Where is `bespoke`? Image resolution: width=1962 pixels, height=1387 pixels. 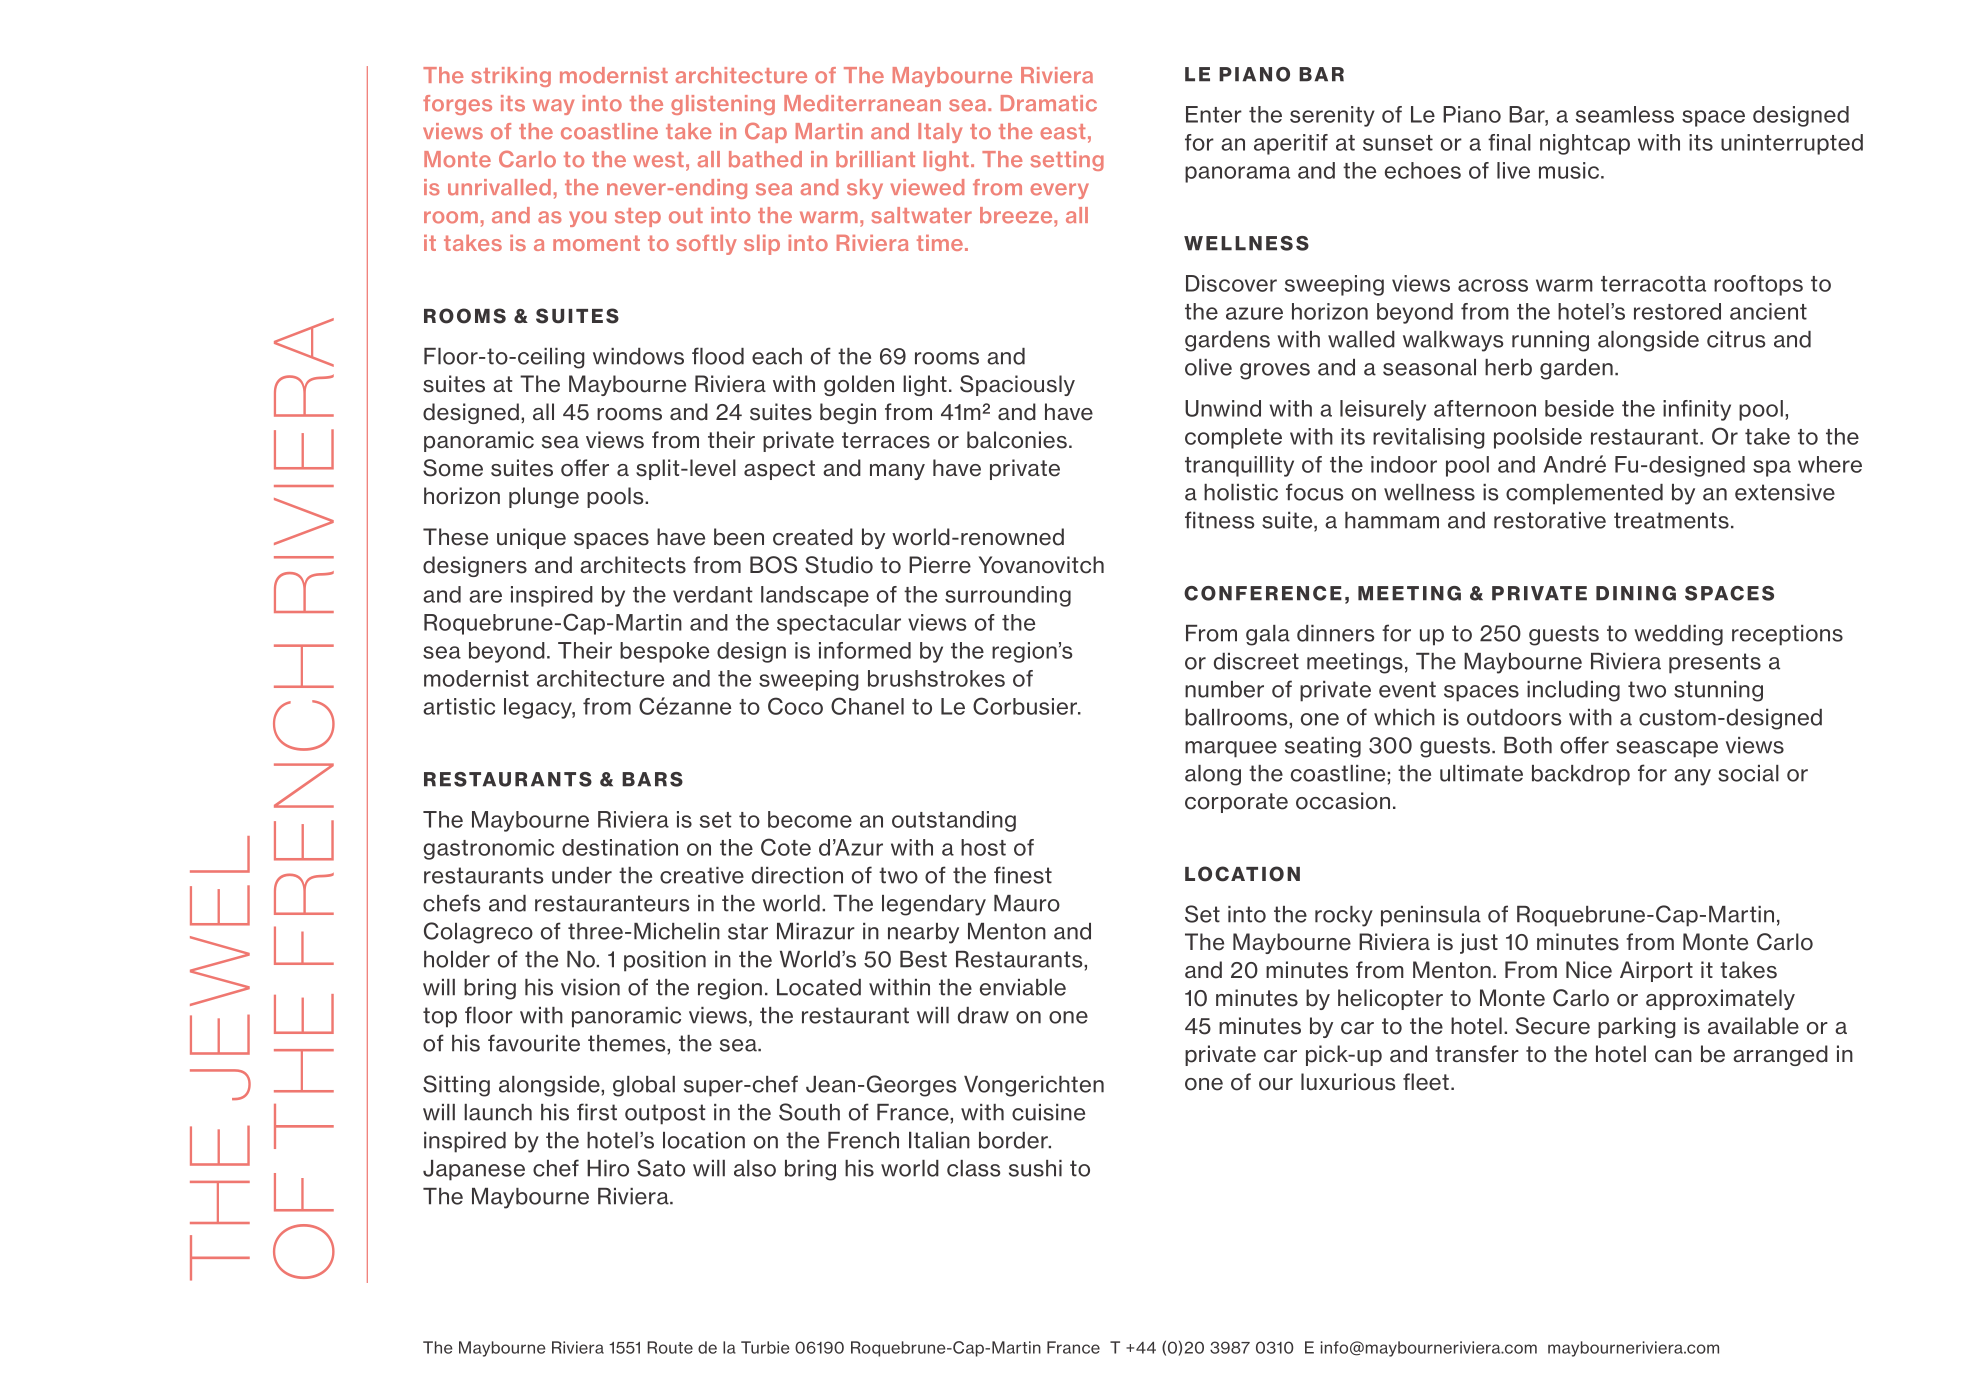 bespoke is located at coordinates (664, 652).
